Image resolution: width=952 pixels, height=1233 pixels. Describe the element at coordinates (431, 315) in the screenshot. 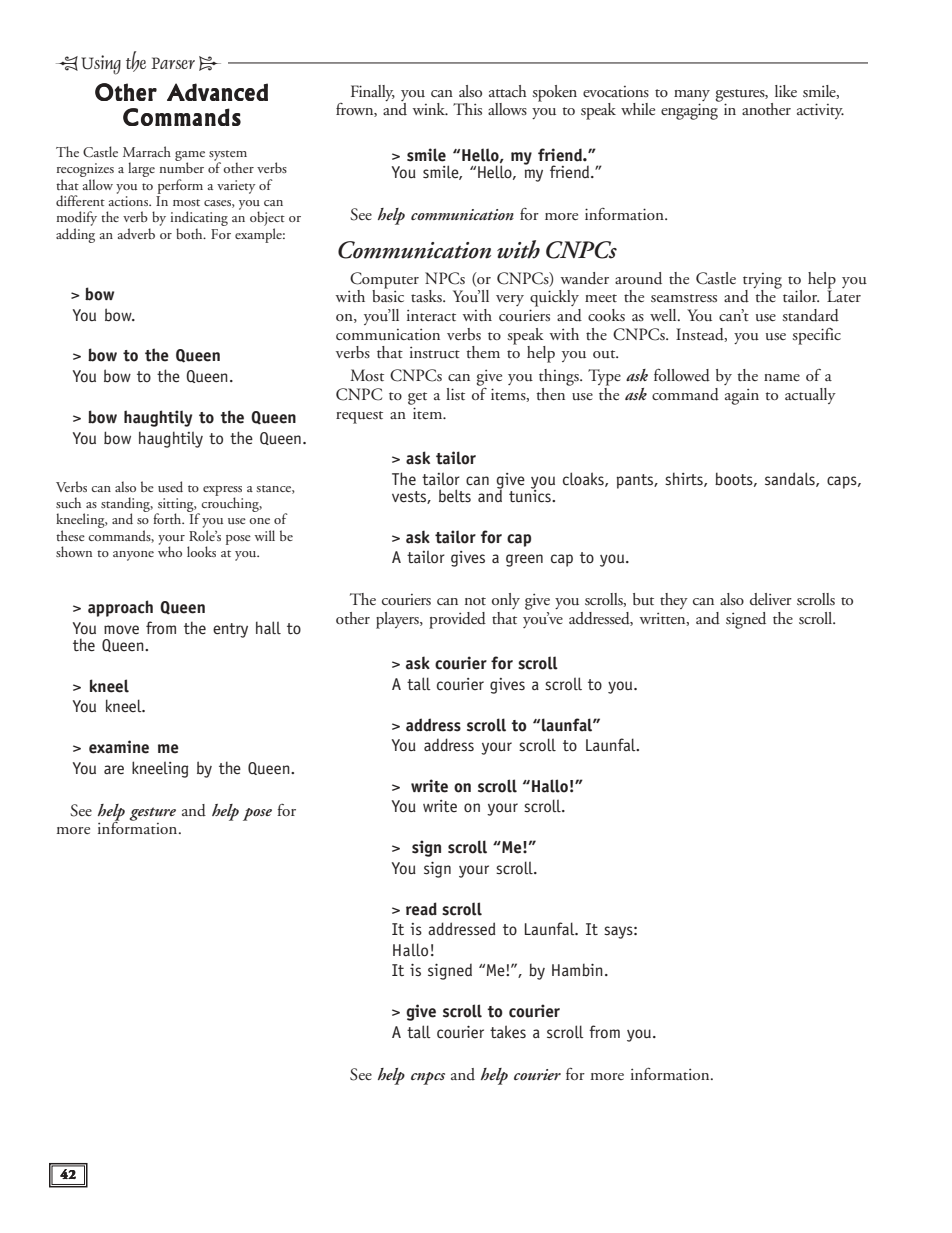

I see `interact` at that location.
